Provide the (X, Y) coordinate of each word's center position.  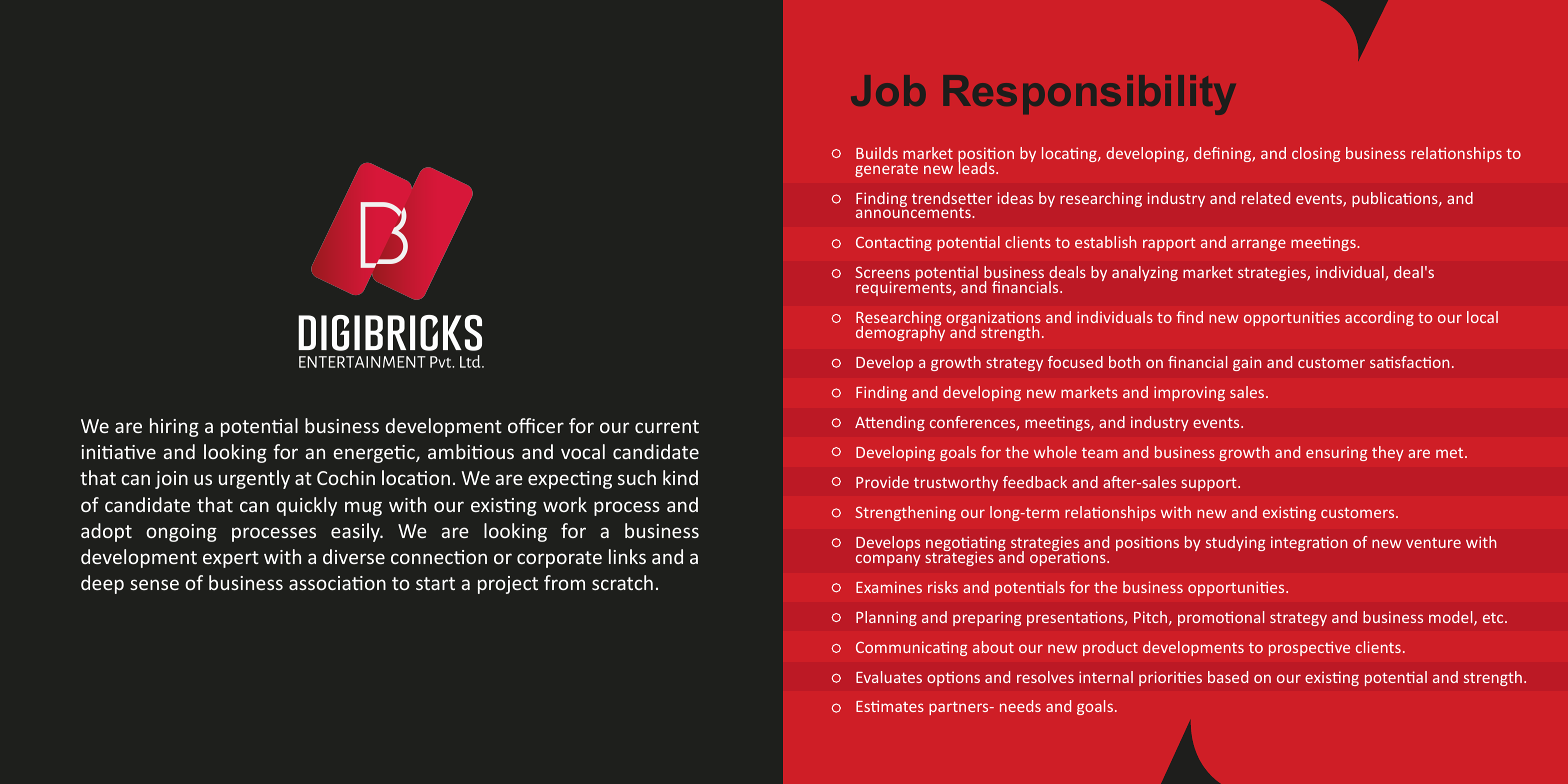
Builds (877, 153)
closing (1316, 154)
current (667, 426)
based (1228, 677)
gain (1247, 363)
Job (888, 90)
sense (154, 584)
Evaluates (889, 677)
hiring (174, 427)
